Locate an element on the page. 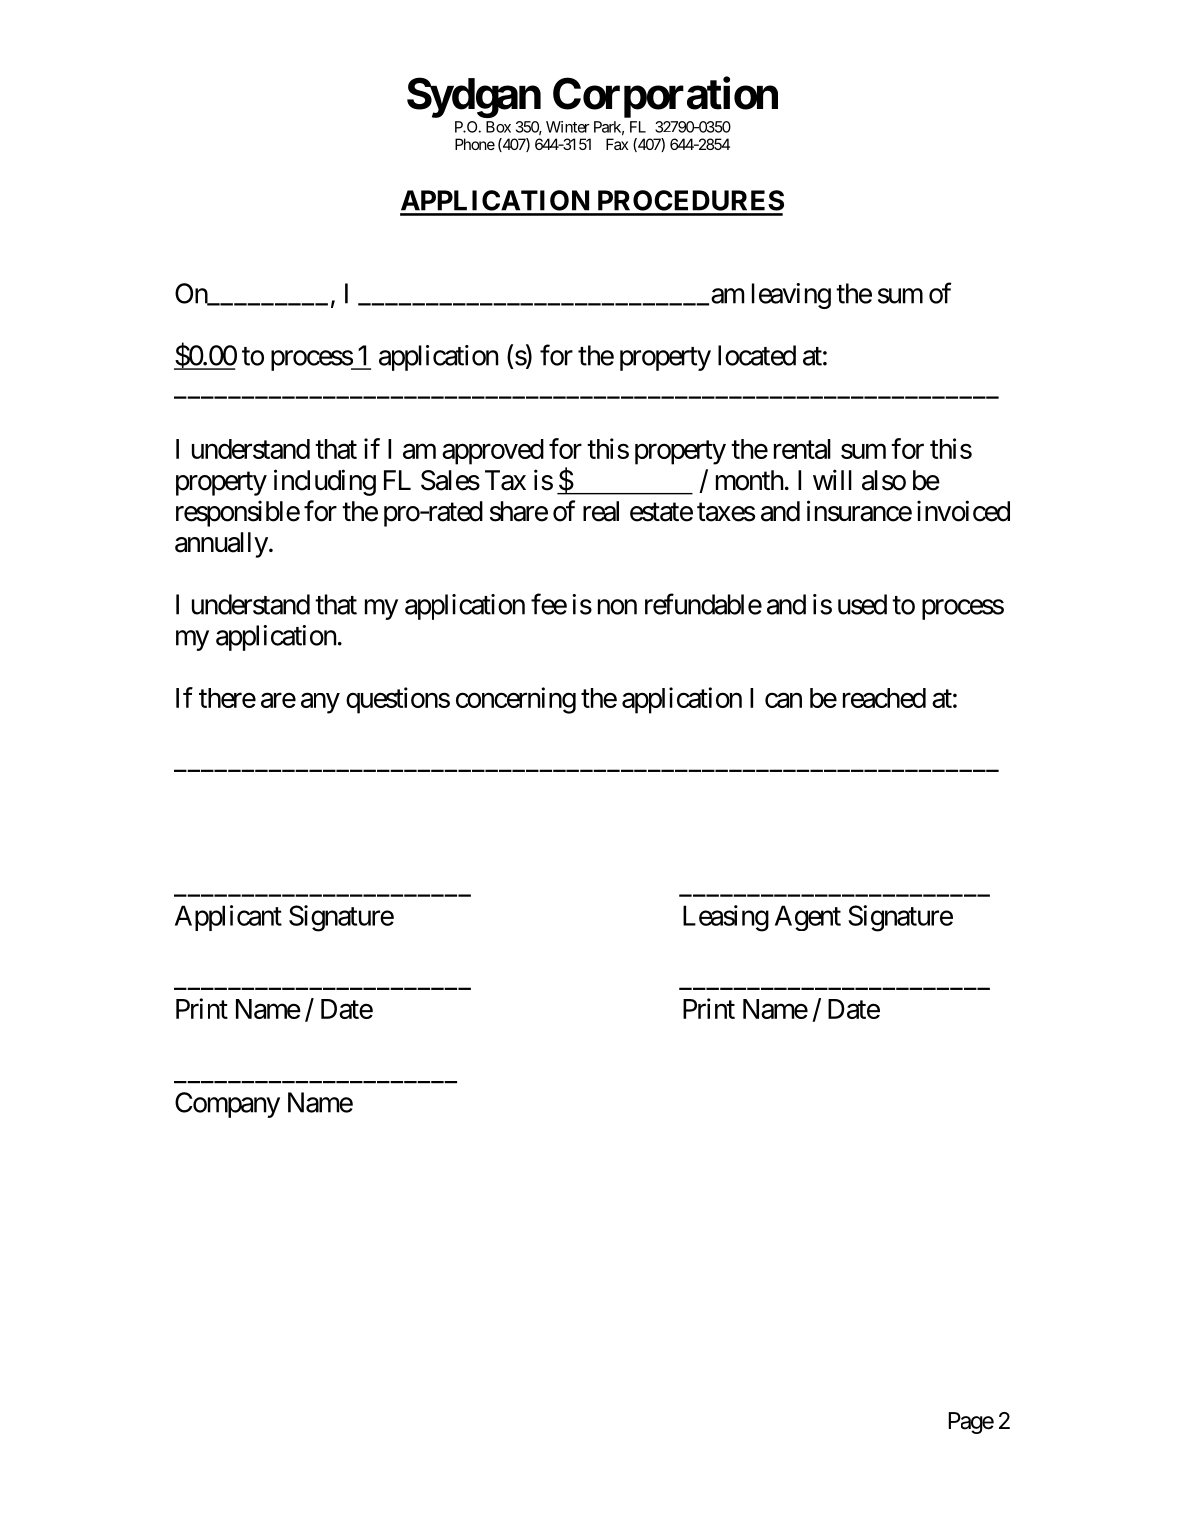 The width and height of the document is (1183, 1531). annually is located at coordinates (221, 545).
